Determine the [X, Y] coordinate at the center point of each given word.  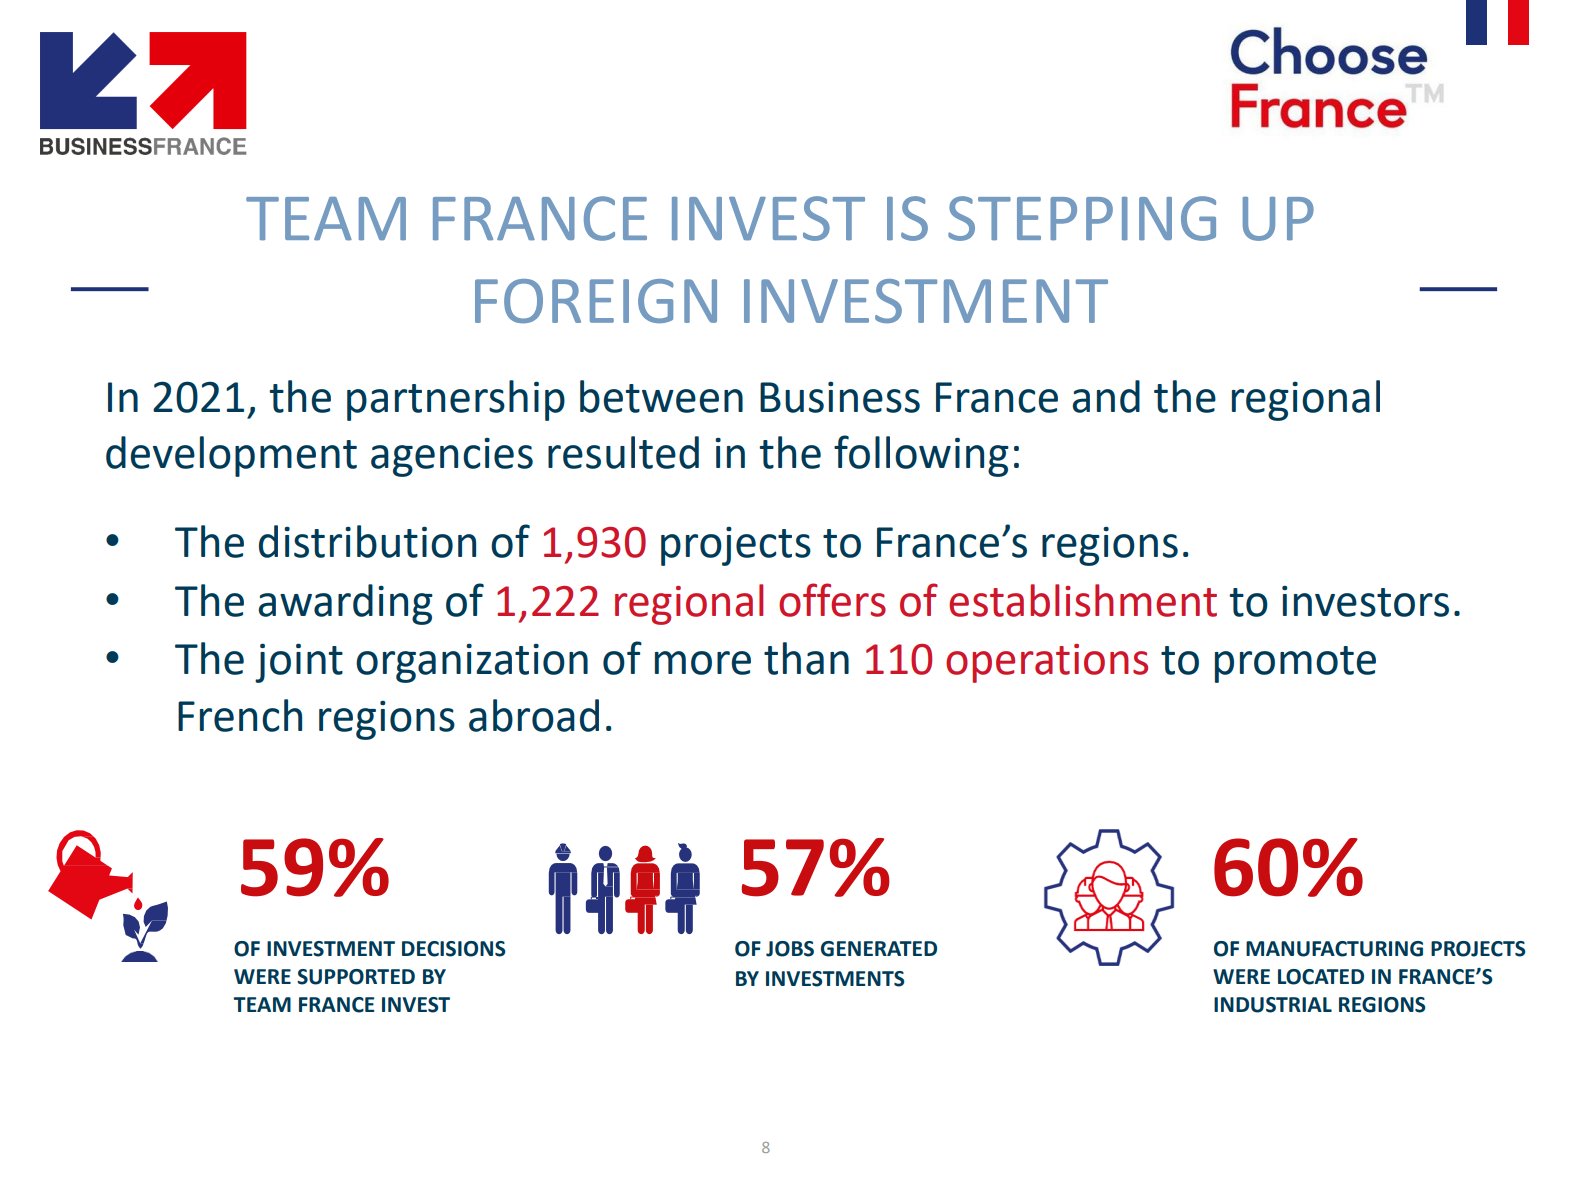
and [1106, 396]
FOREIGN [596, 301]
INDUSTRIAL [1273, 1005]
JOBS [790, 949]
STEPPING [1082, 218]
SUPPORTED [356, 977]
